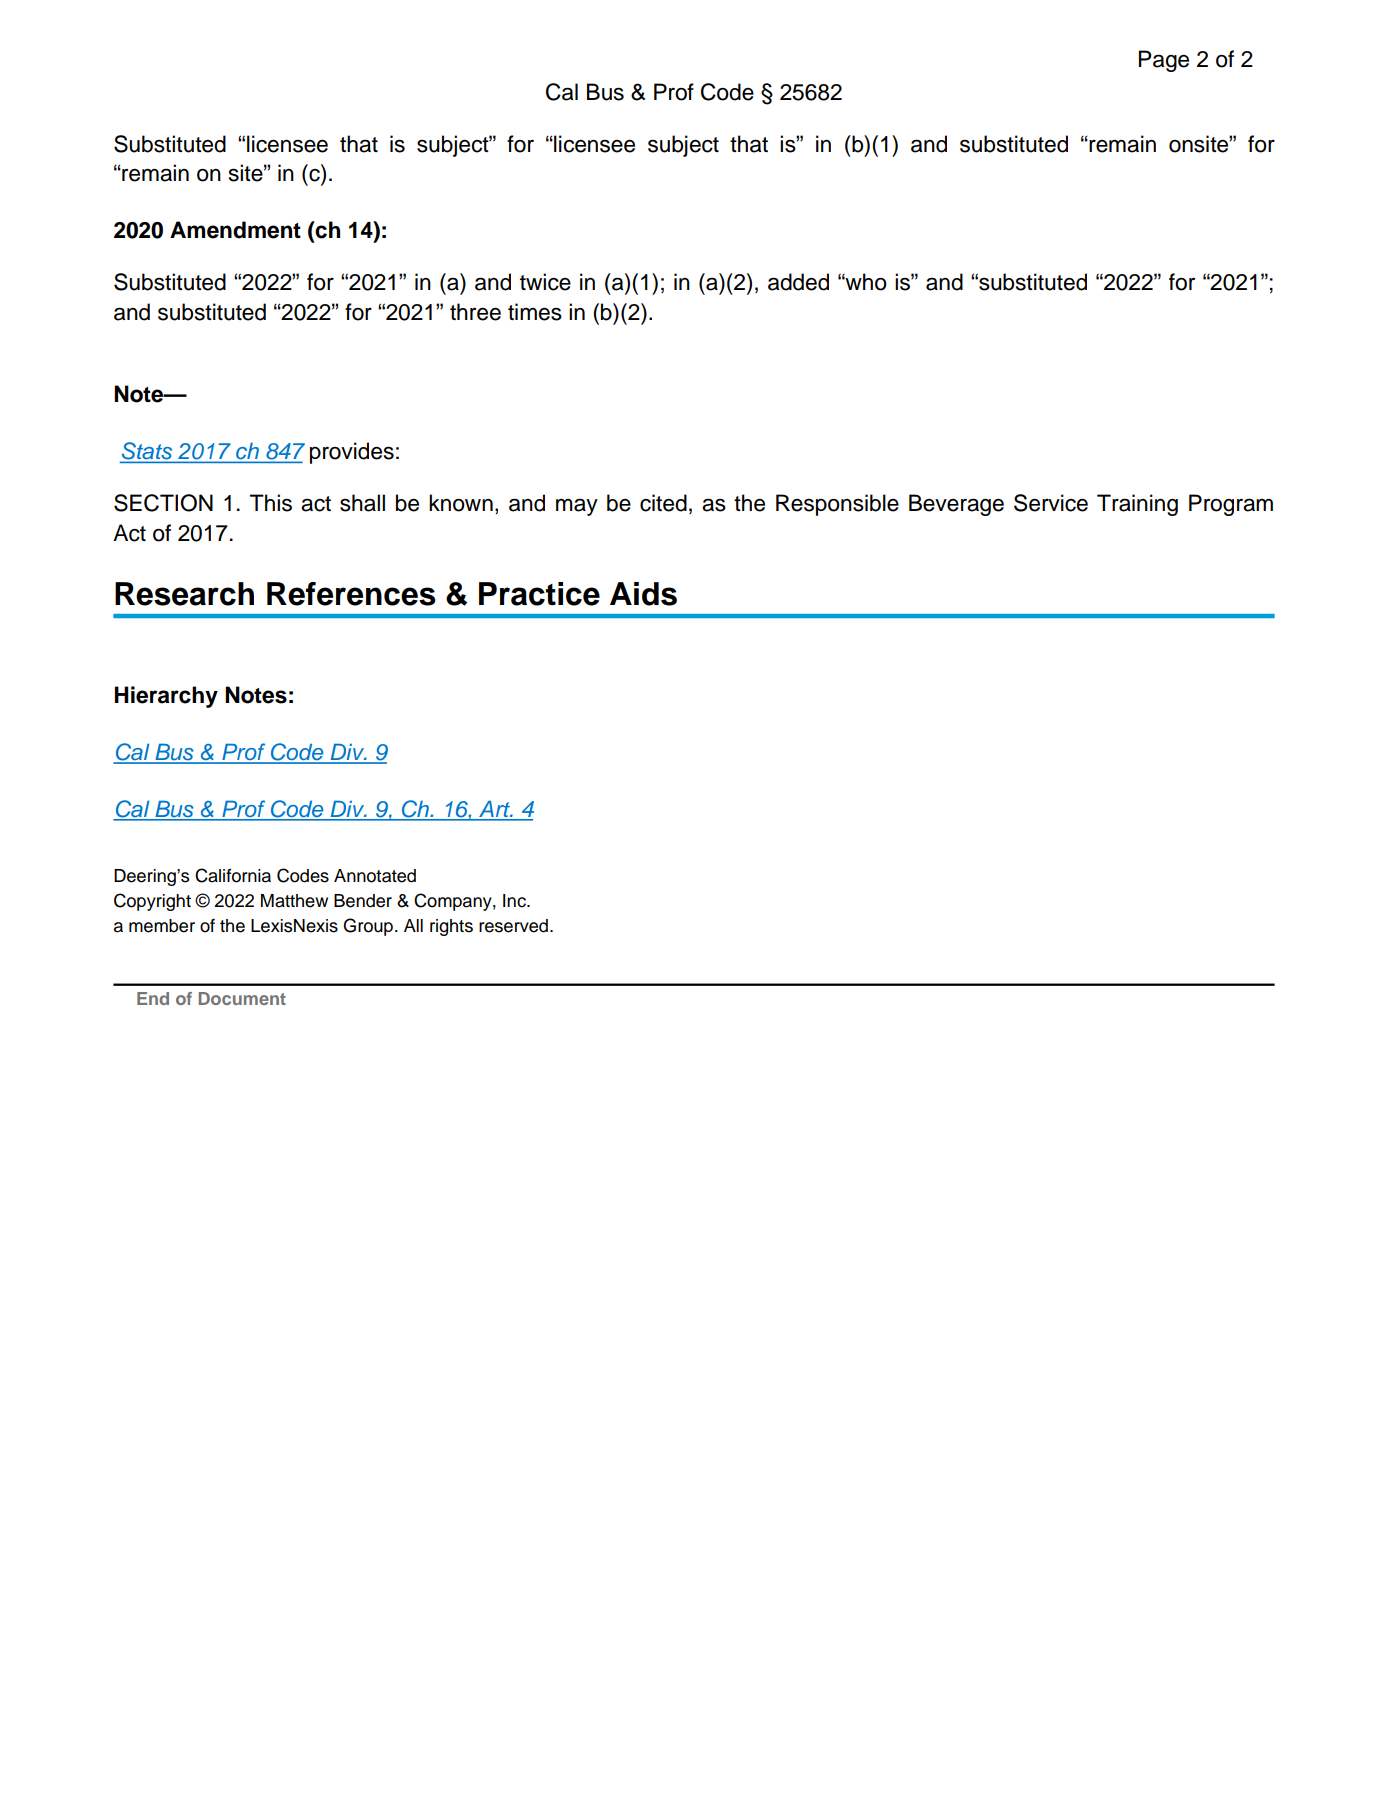 Image resolution: width=1388 pixels, height=1797 pixels. What do you see at coordinates (663, 503) in the screenshot?
I see `cited` at bounding box center [663, 503].
